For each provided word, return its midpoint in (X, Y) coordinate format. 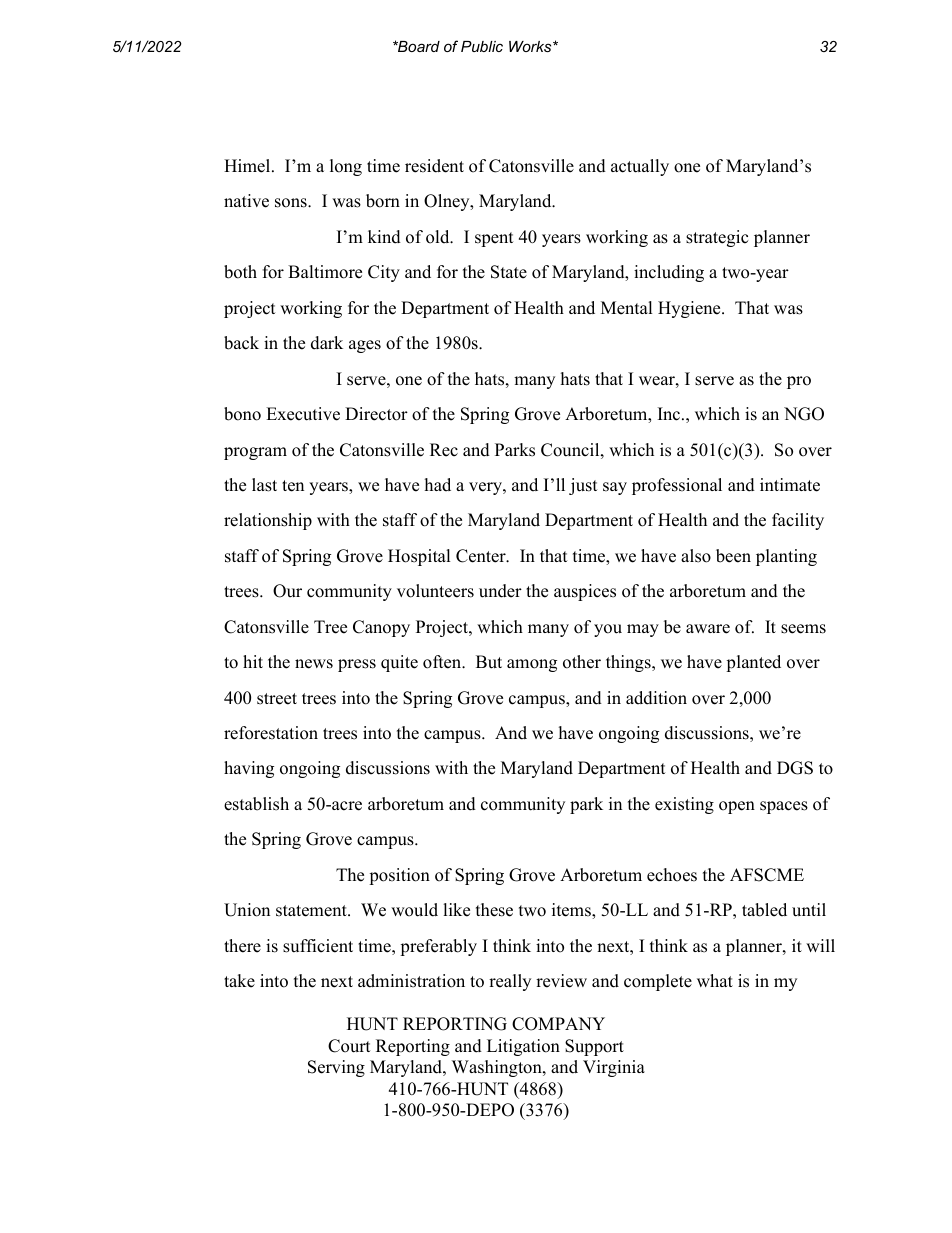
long (346, 167)
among (532, 665)
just (583, 486)
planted (753, 663)
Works (531, 46)
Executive (303, 414)
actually (640, 167)
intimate (790, 485)
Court (349, 1046)
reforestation (271, 733)
